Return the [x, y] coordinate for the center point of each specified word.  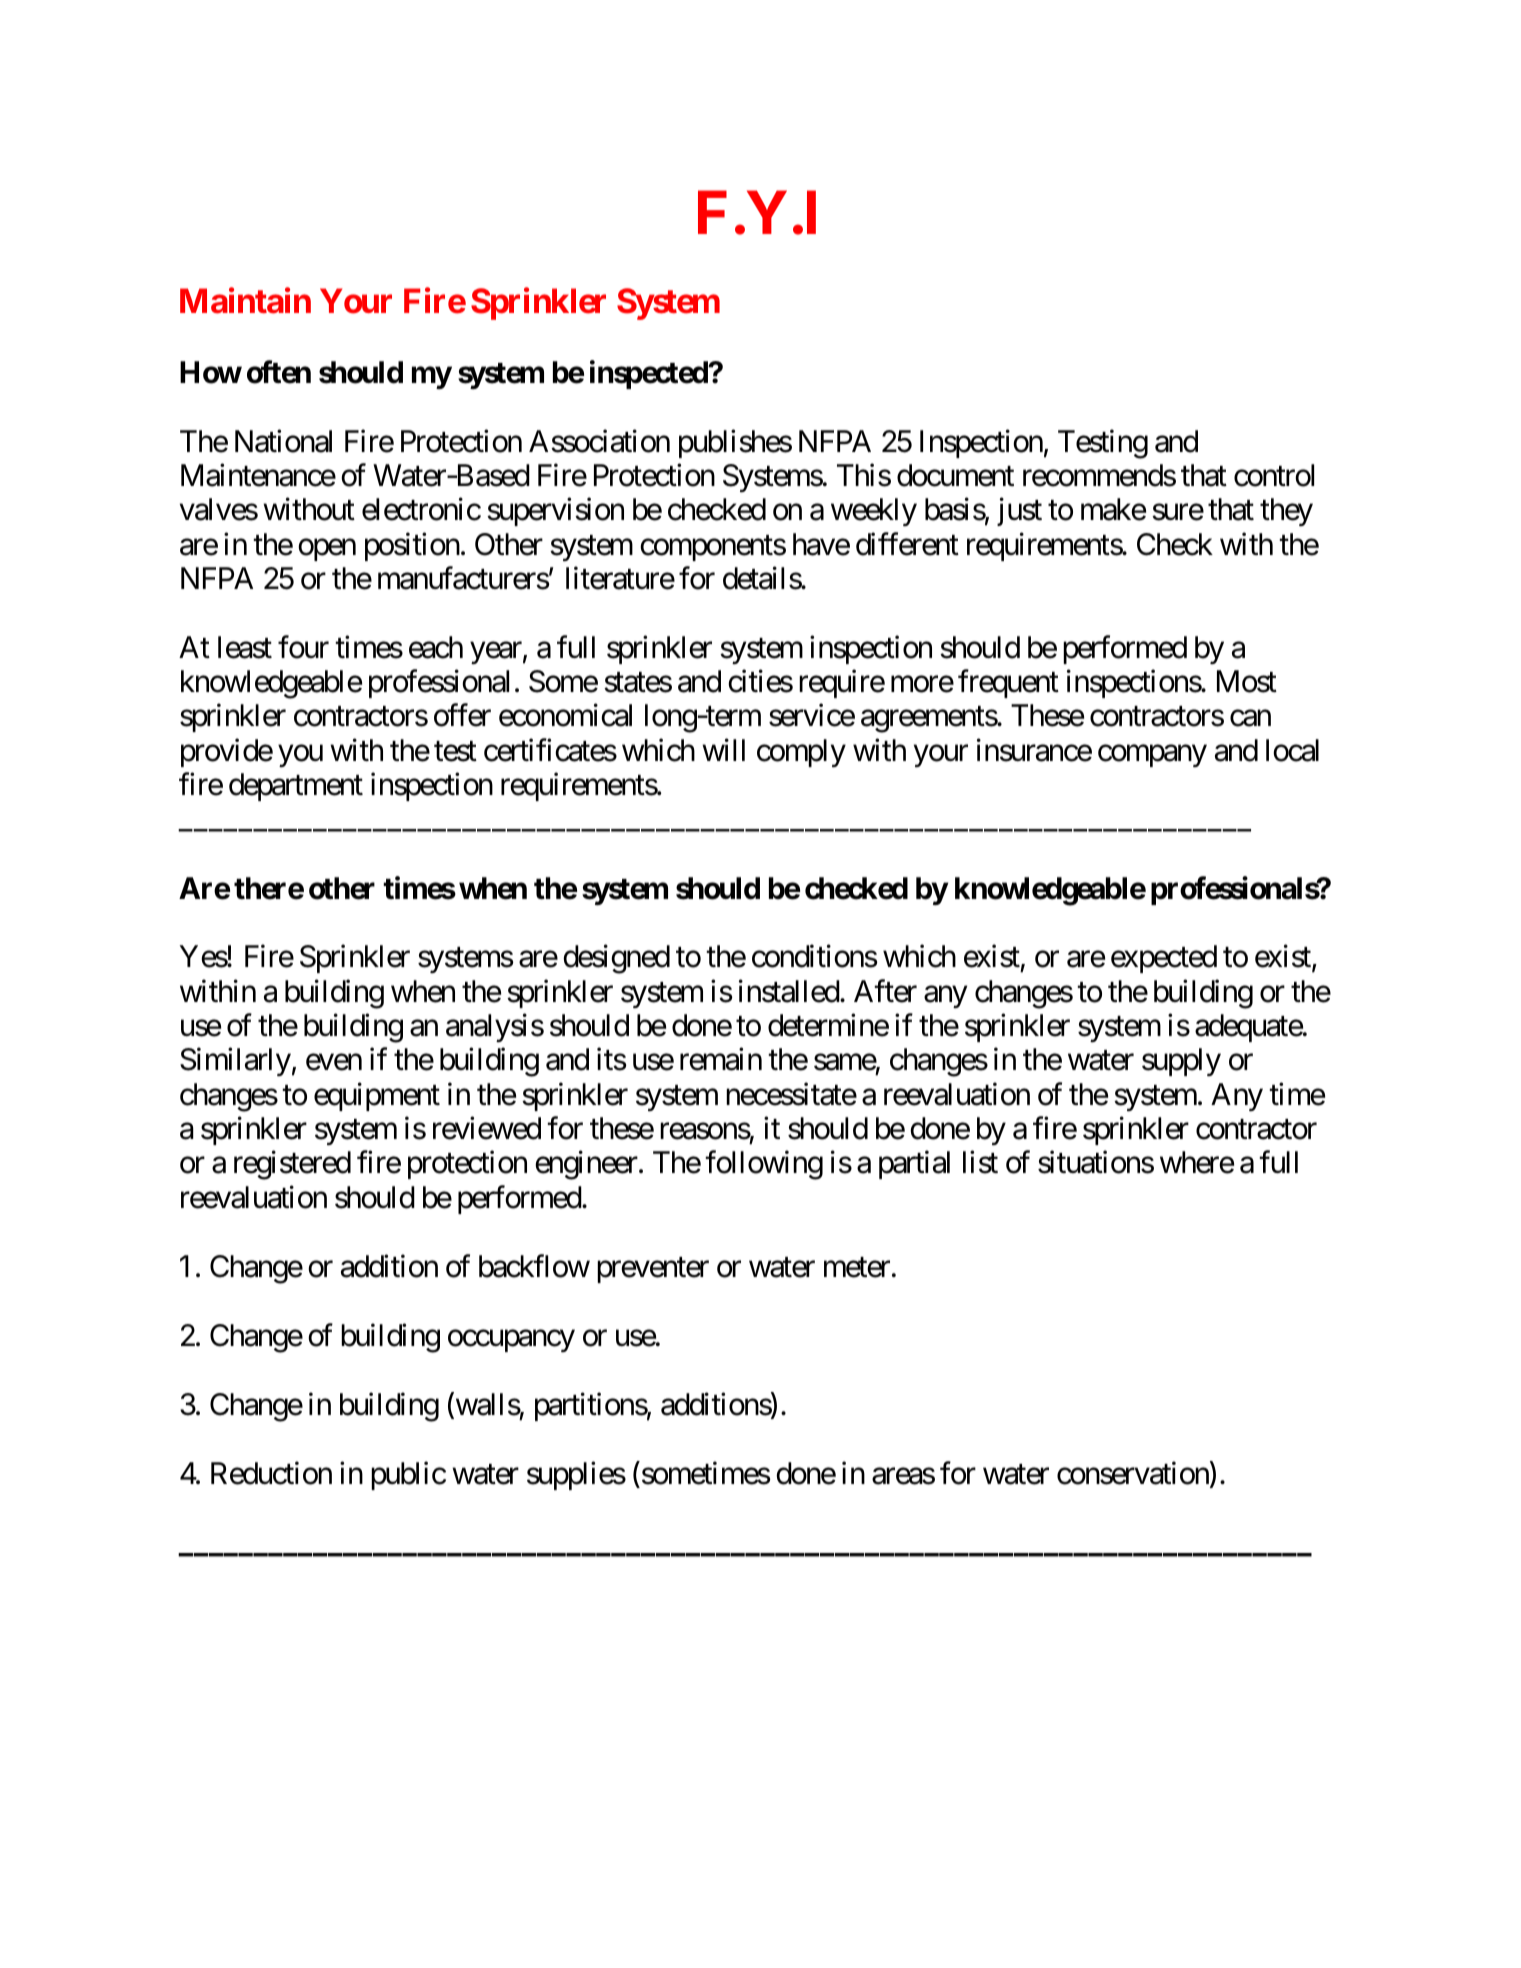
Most [1247, 681]
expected [1164, 959]
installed [790, 991]
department [296, 787]
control [1274, 475]
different [907, 544]
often [279, 372]
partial [914, 1165]
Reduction [271, 1473]
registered [292, 1165]
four [303, 647]
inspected [650, 374]
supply [1181, 1062]
